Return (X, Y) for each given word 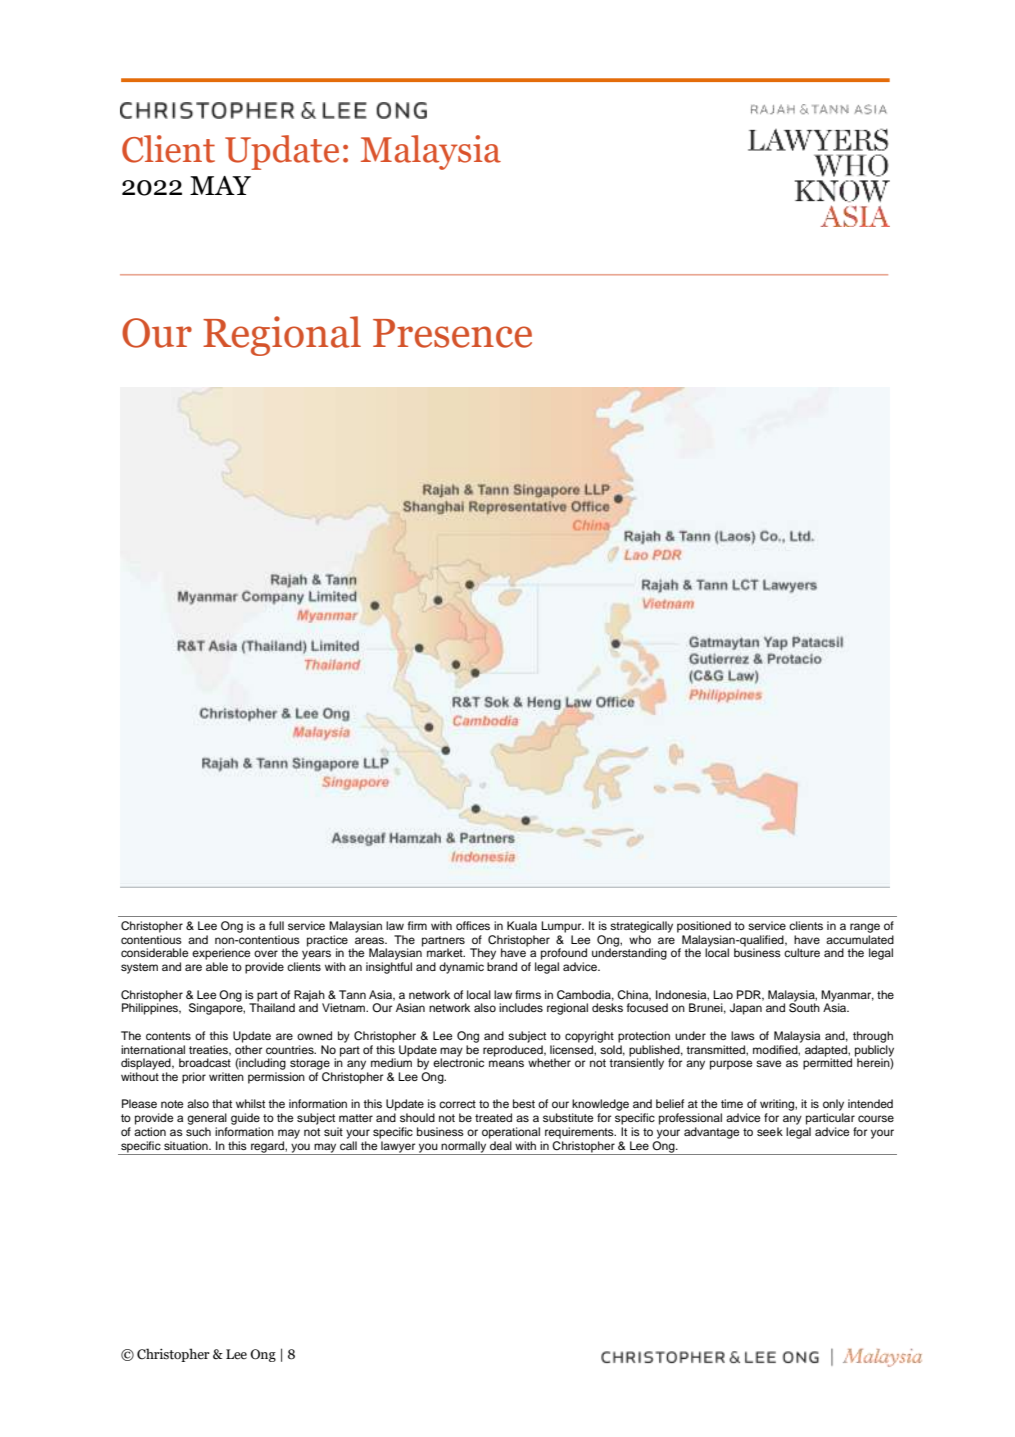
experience (221, 954)
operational (511, 1133)
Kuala (522, 925)
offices (473, 925)
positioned (704, 927)
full (276, 925)
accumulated (860, 939)
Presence (452, 333)
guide (245, 1119)
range (865, 928)
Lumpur (562, 927)
